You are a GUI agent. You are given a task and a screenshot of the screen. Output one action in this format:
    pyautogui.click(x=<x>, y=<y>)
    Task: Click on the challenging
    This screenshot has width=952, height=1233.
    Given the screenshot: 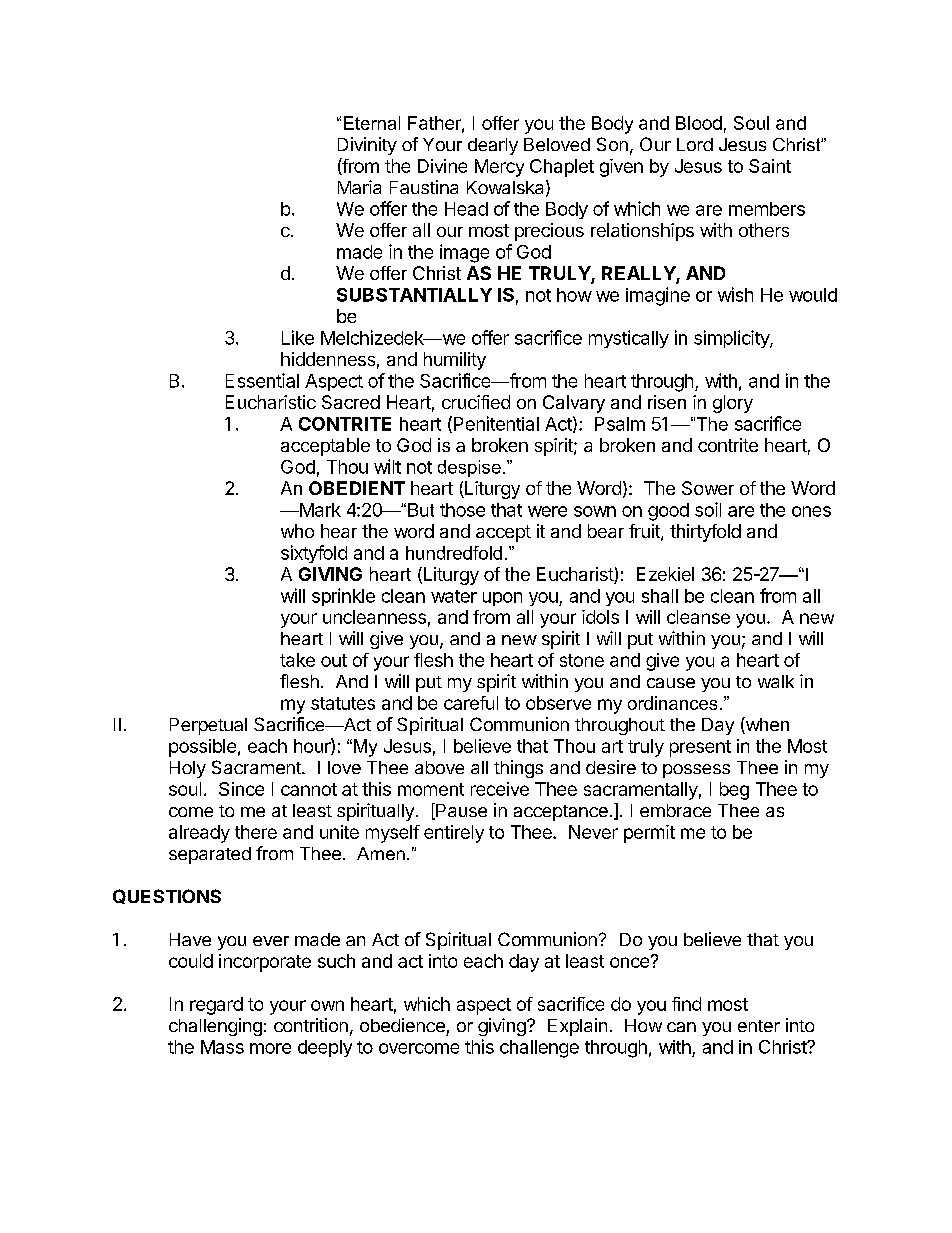 What is the action you would take?
    pyautogui.click(x=215, y=1027)
